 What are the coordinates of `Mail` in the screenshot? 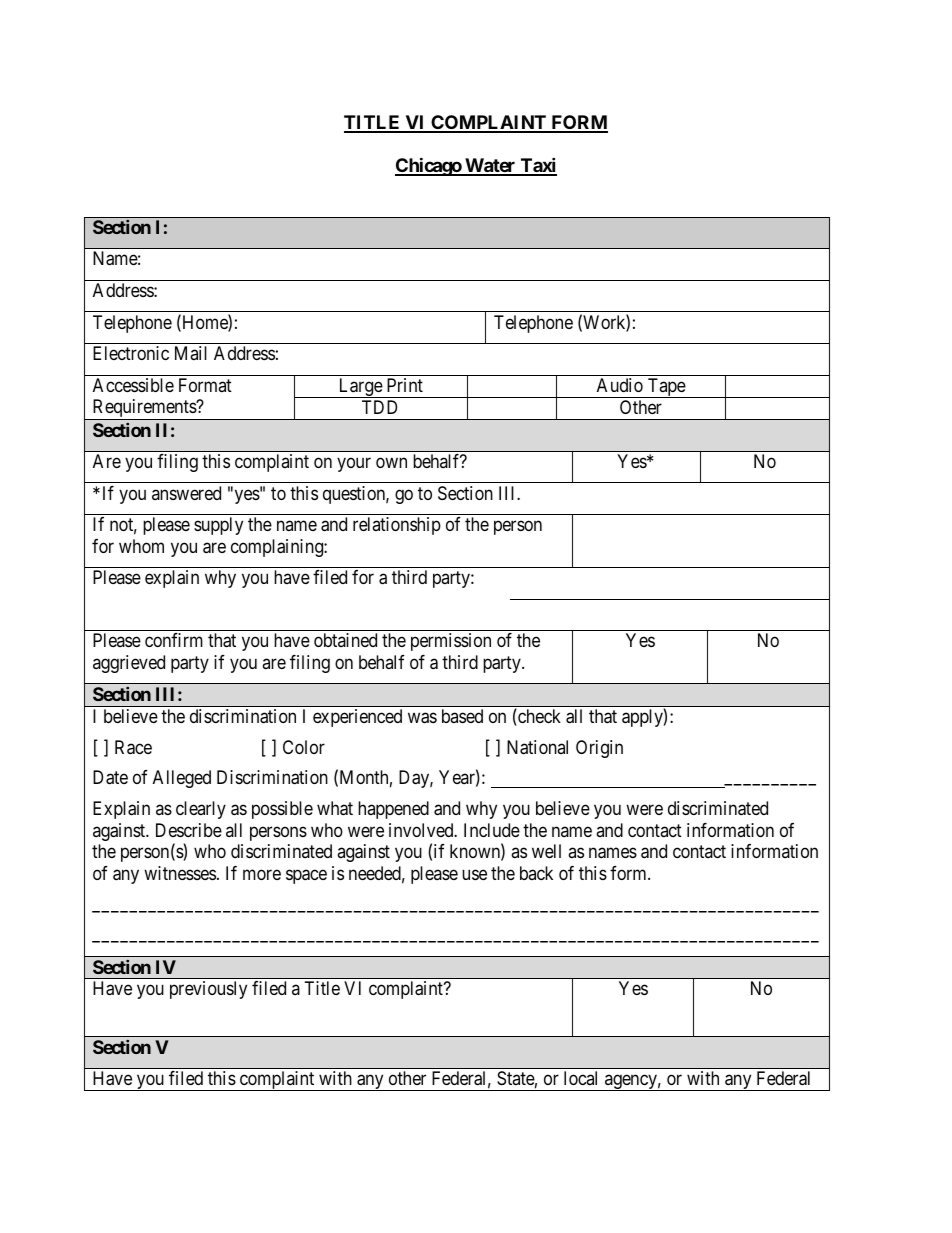 It's located at (191, 353).
